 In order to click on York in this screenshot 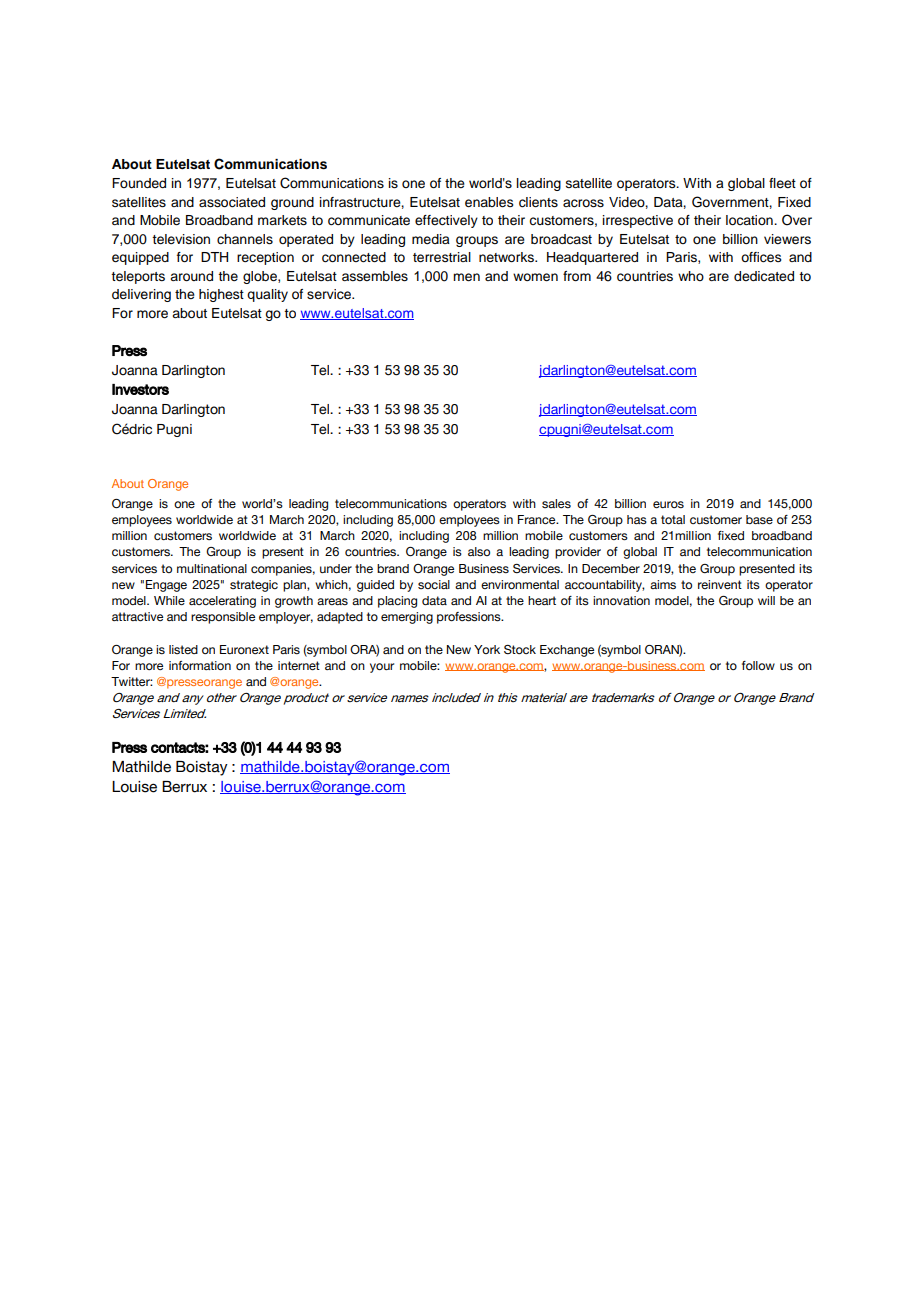, I will do `click(487, 649)`.
